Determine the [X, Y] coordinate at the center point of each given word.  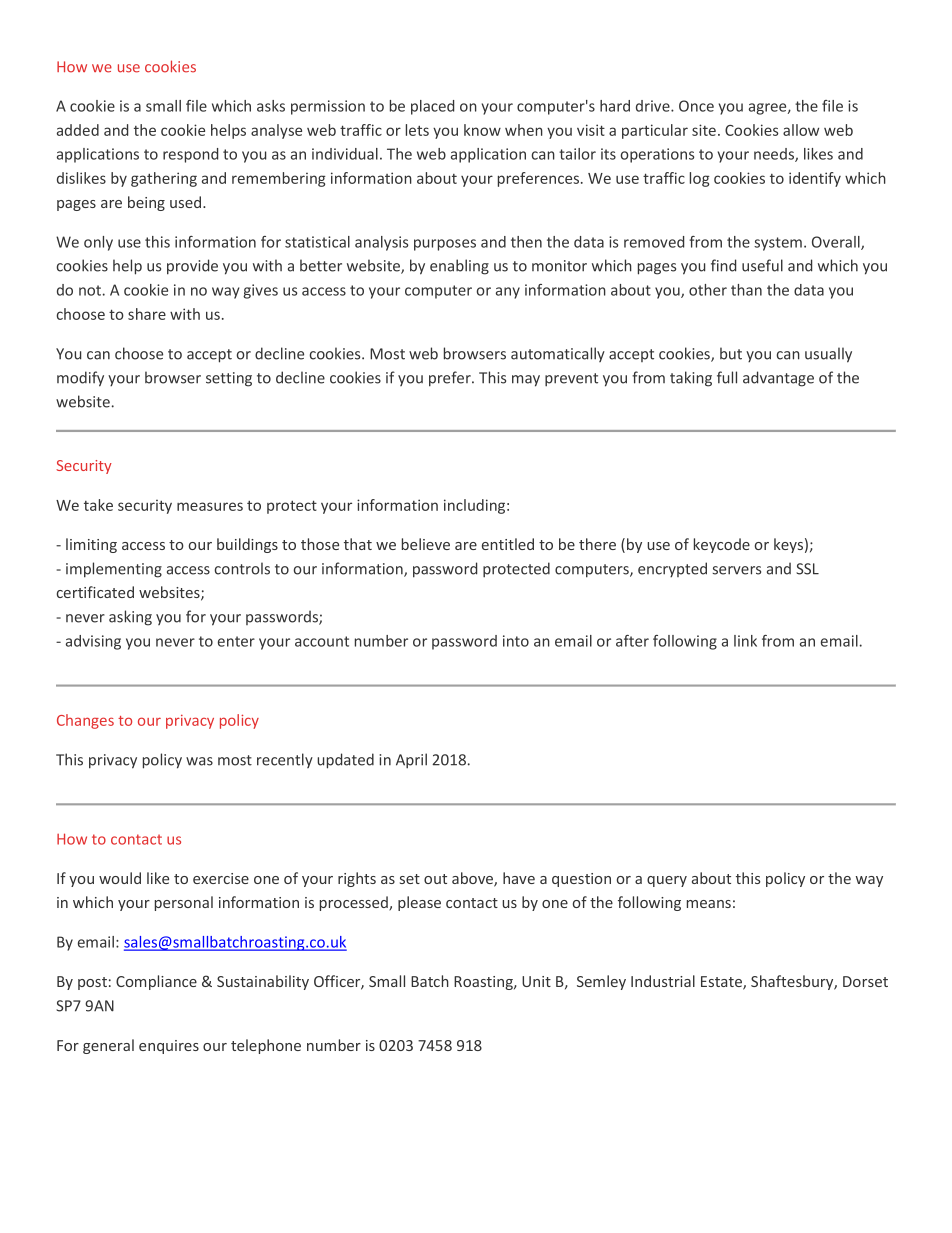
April [411, 761]
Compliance [156, 982]
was [199, 761]
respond [190, 155]
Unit [536, 981]
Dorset [865, 981]
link [745, 641]
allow [801, 130]
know [482, 130]
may [526, 381]
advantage [778, 379]
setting [229, 379]
